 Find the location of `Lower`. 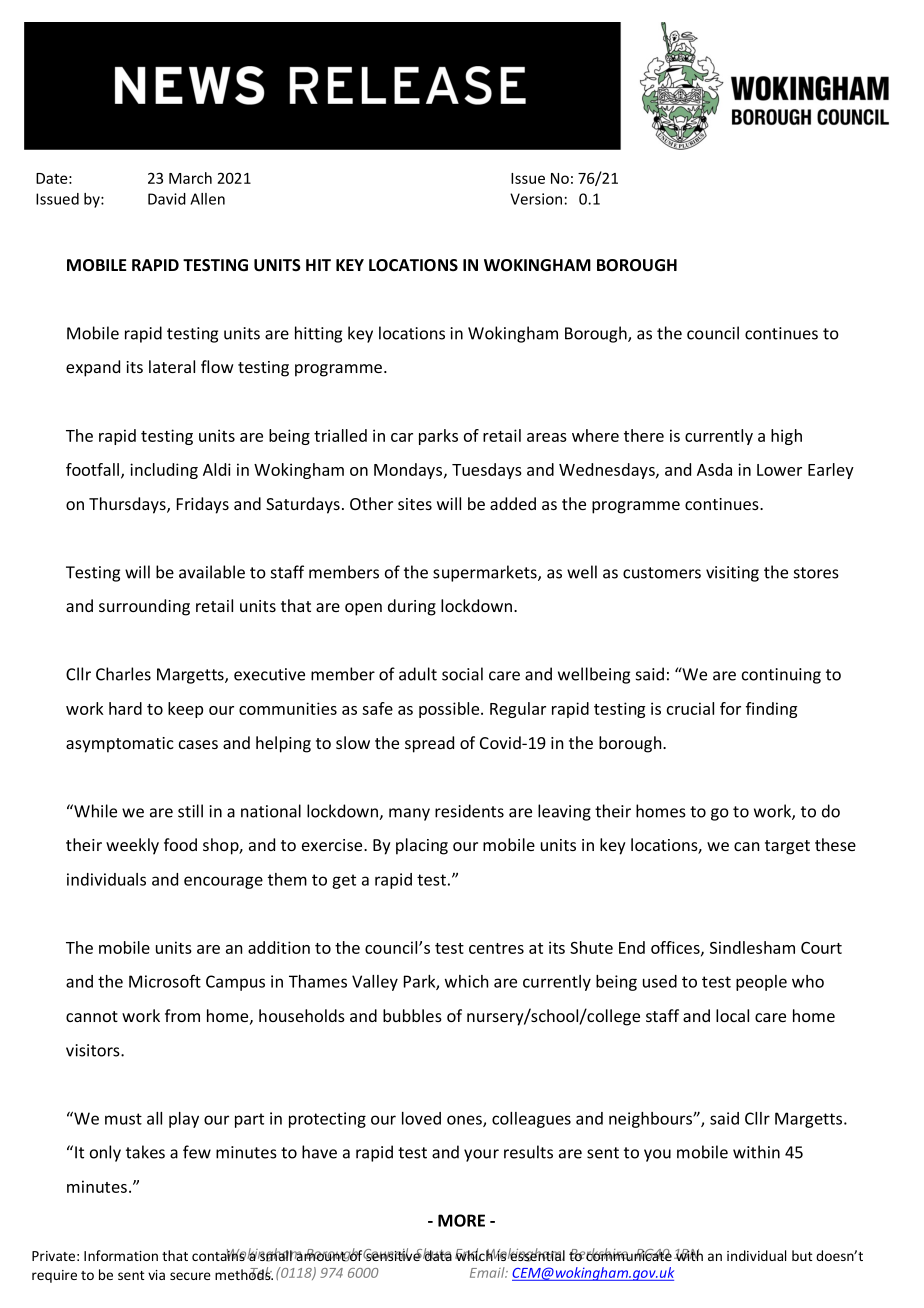

Lower is located at coordinates (779, 470).
